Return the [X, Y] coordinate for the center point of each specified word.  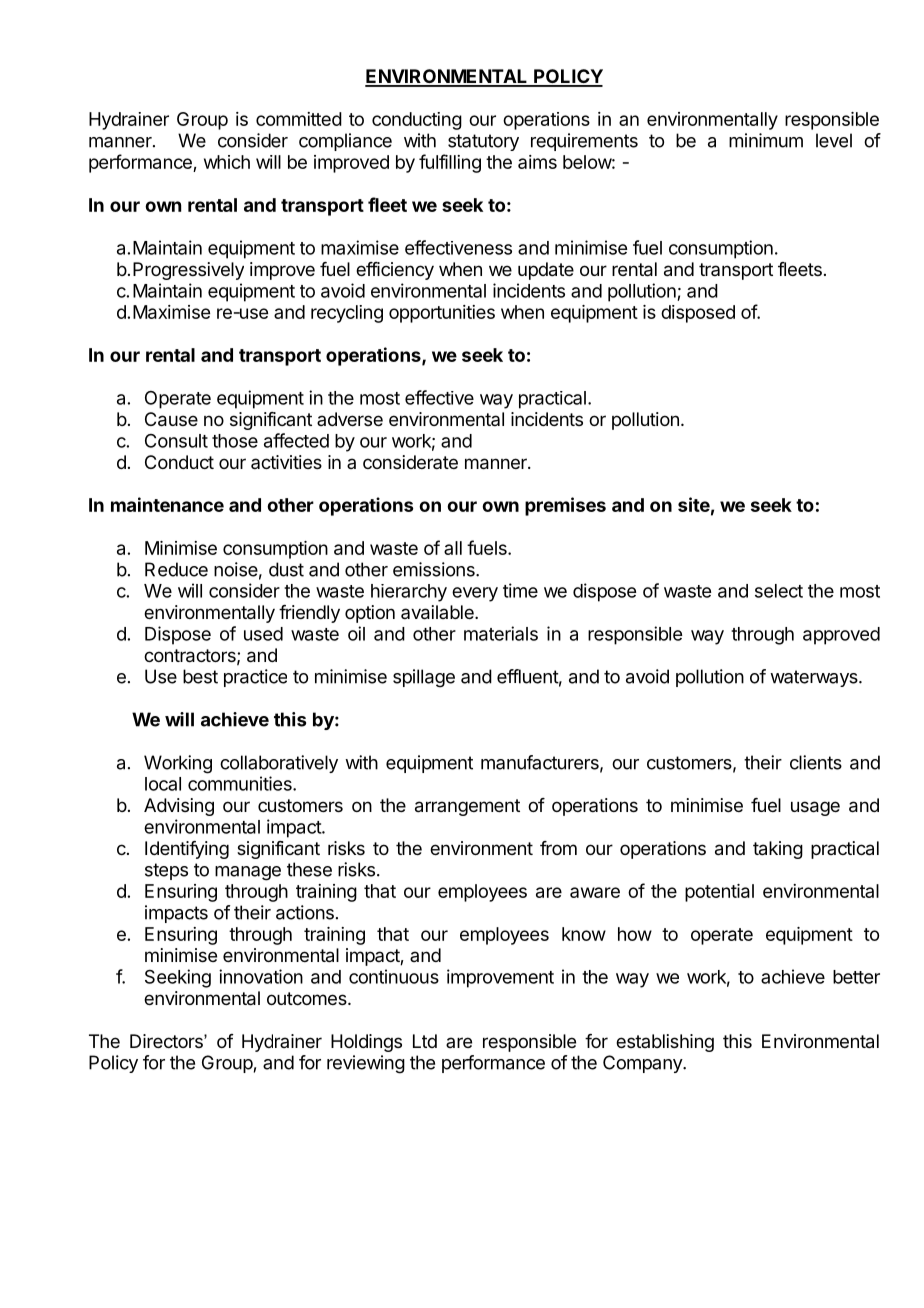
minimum [766, 140]
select [779, 591]
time [520, 590]
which [227, 162]
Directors [167, 1041]
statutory [483, 142]
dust [286, 569]
